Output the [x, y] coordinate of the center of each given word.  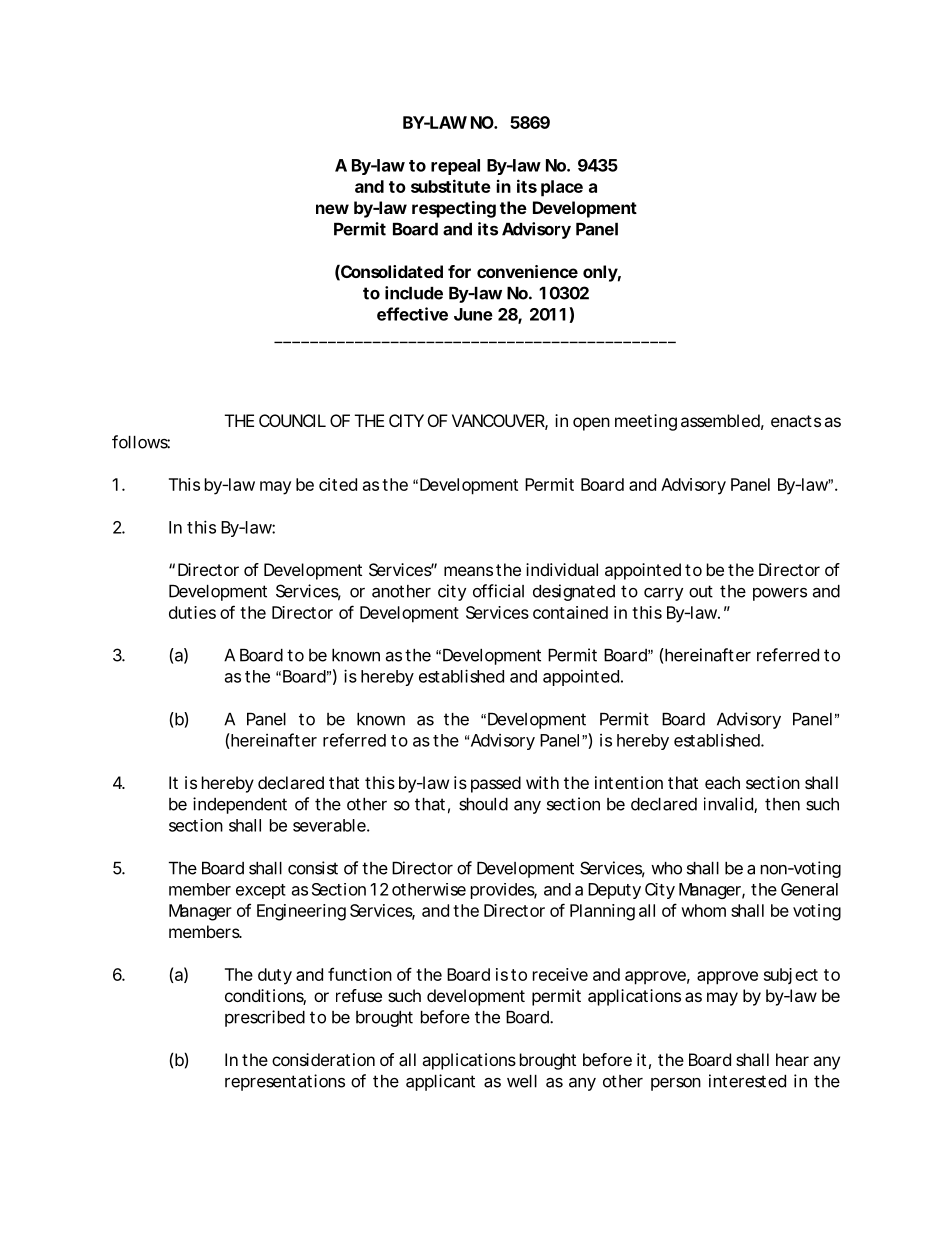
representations [285, 1082]
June [473, 314]
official [498, 591]
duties [192, 612]
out [701, 591]
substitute [451, 186]
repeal [455, 167]
